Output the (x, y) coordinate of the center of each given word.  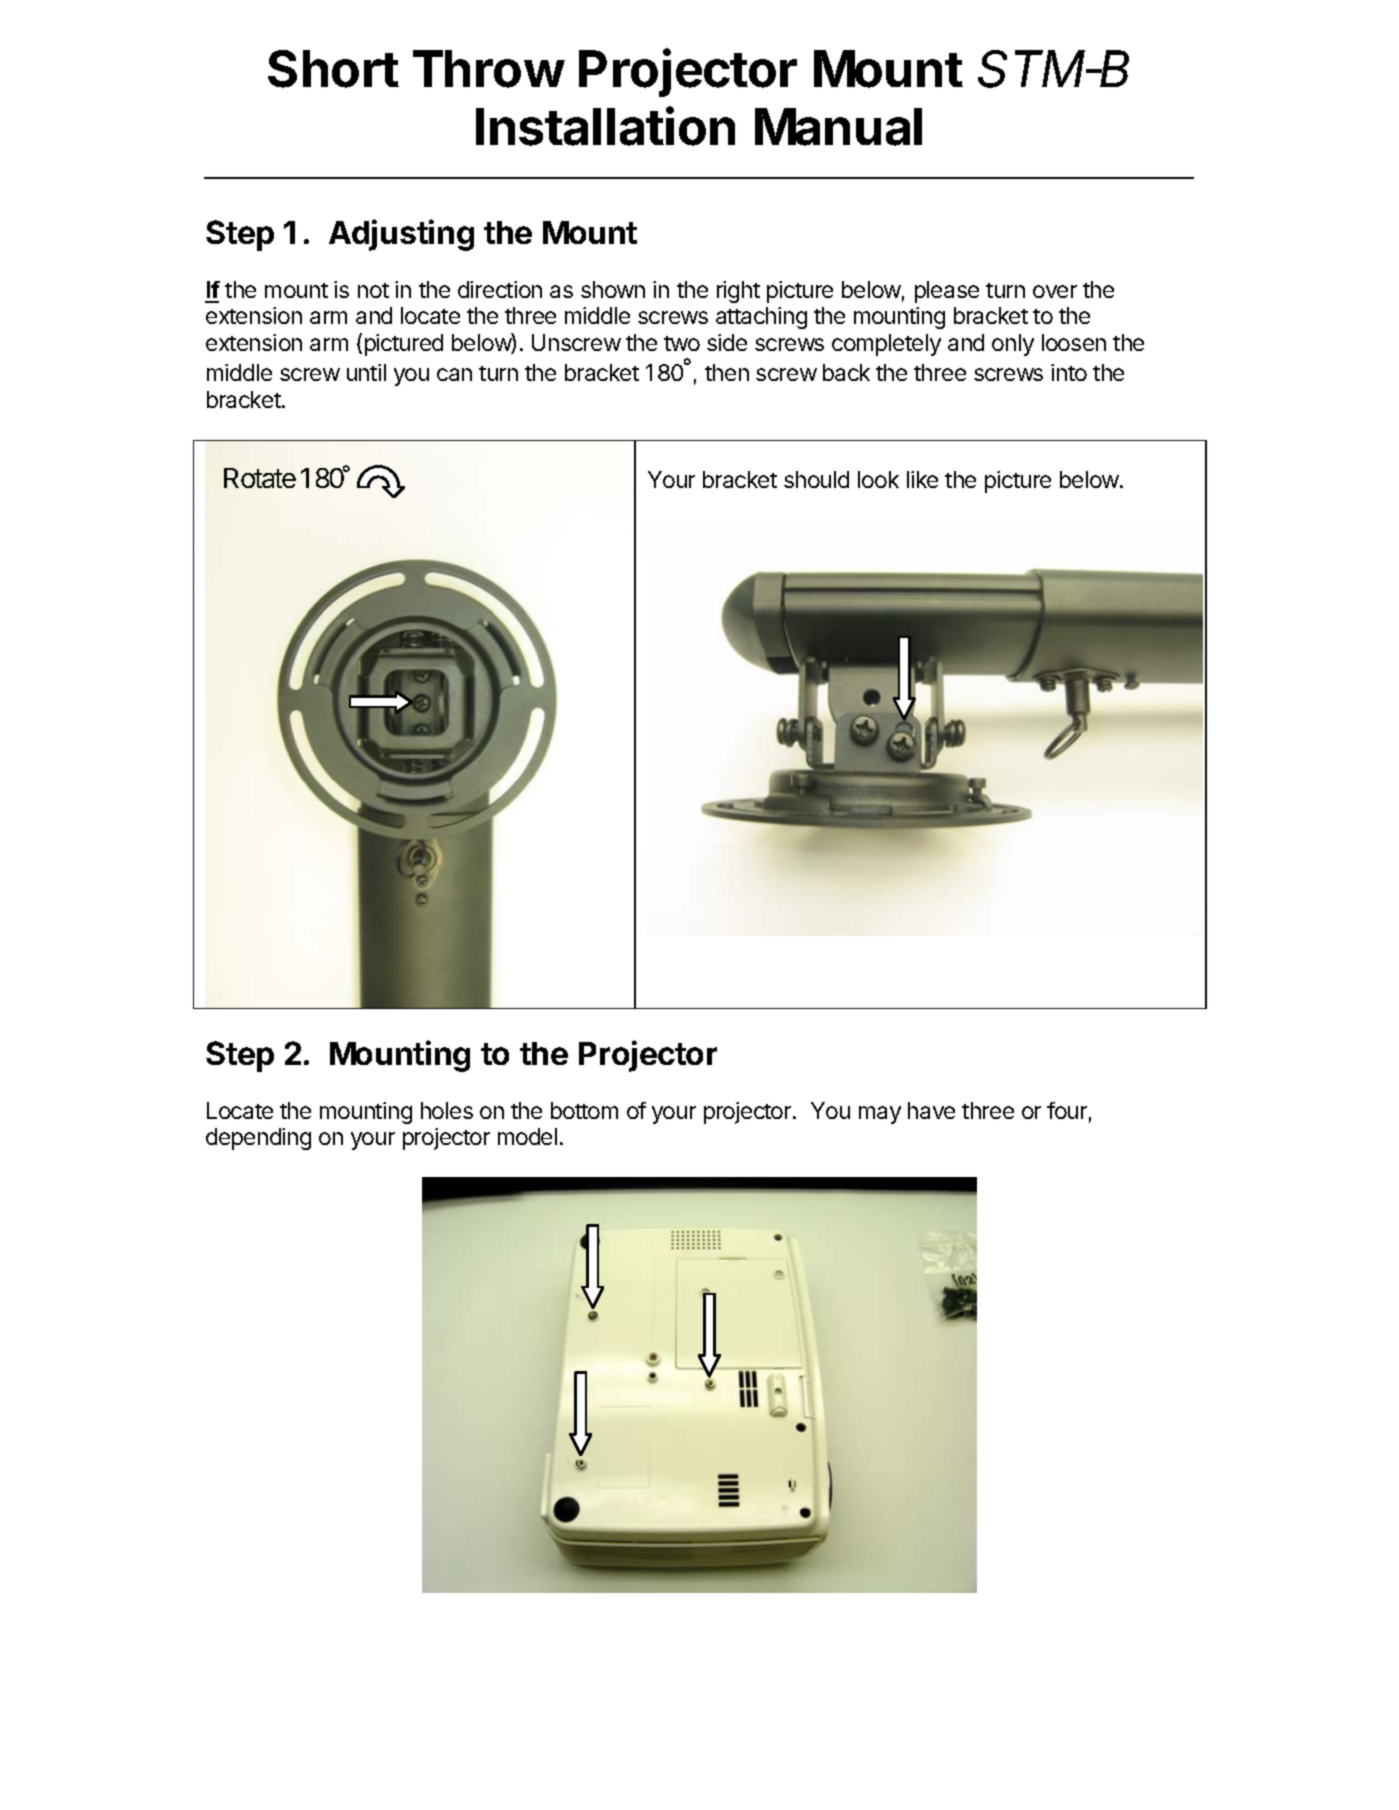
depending (258, 1139)
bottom (584, 1110)
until (366, 372)
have (931, 1110)
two (682, 343)
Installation (605, 126)
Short (333, 69)
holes (447, 1110)
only (1013, 345)
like (922, 479)
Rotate (260, 478)
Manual (838, 127)
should (816, 479)
